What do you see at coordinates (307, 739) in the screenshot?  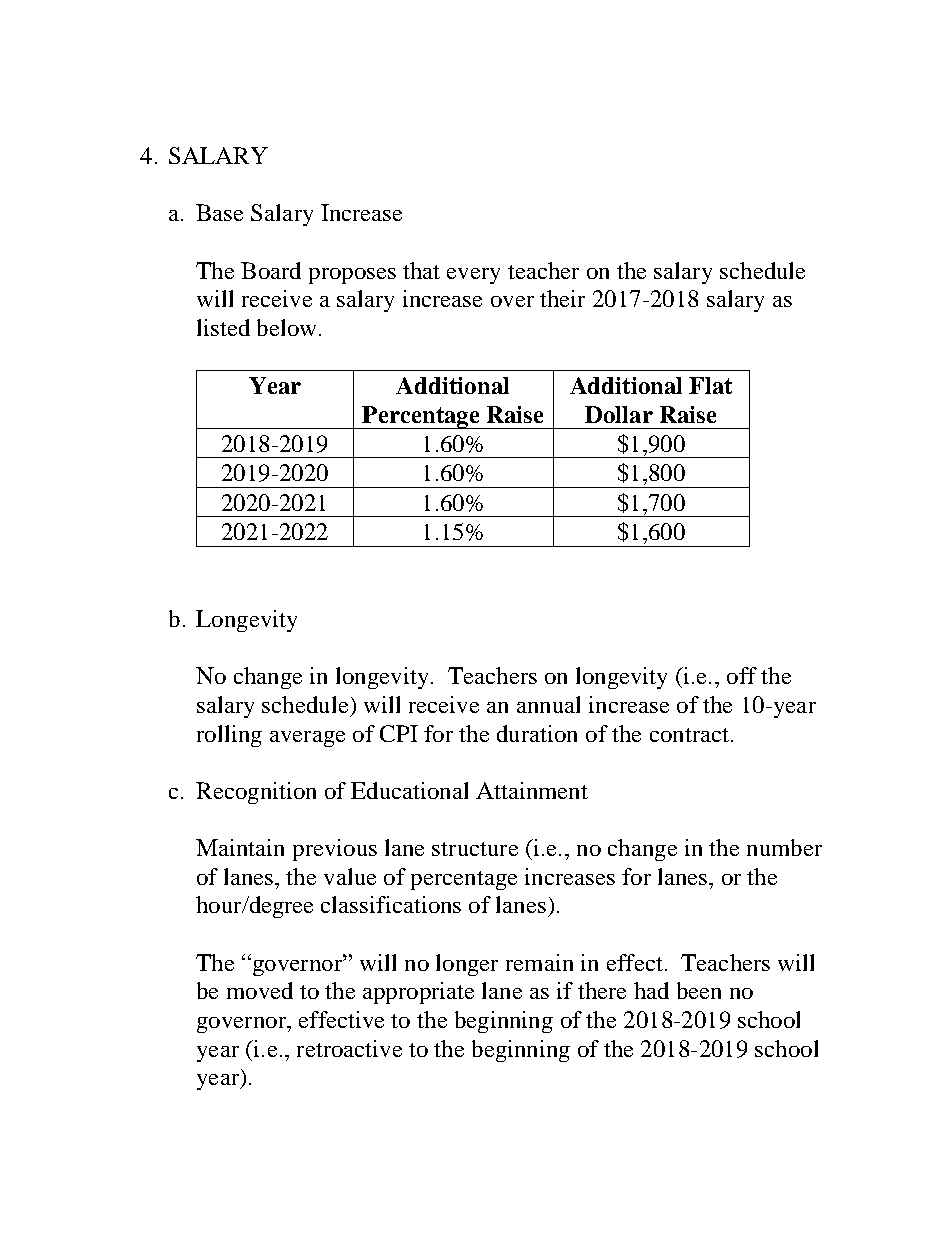 I see `average` at bounding box center [307, 739].
